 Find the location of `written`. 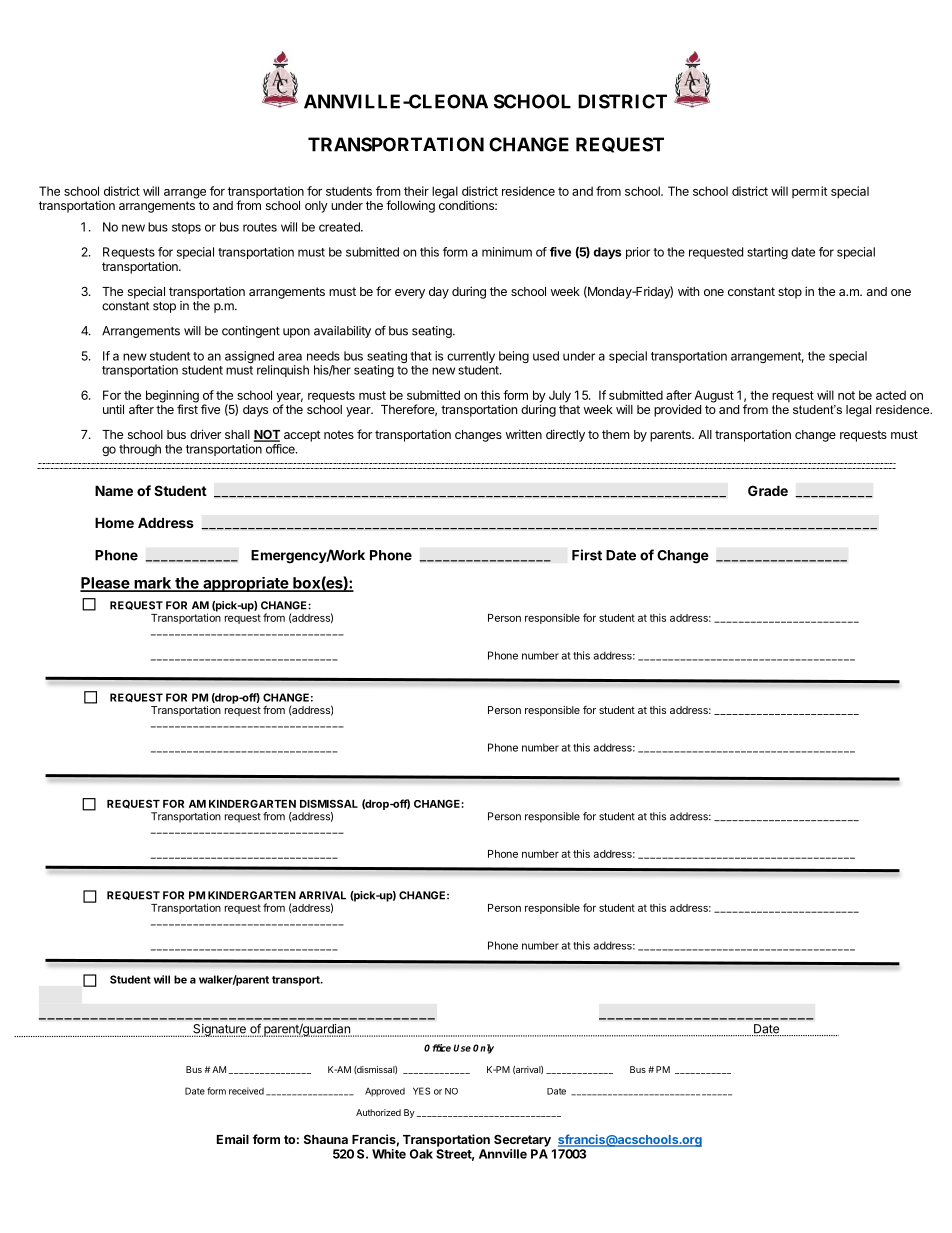

written is located at coordinates (524, 434).
